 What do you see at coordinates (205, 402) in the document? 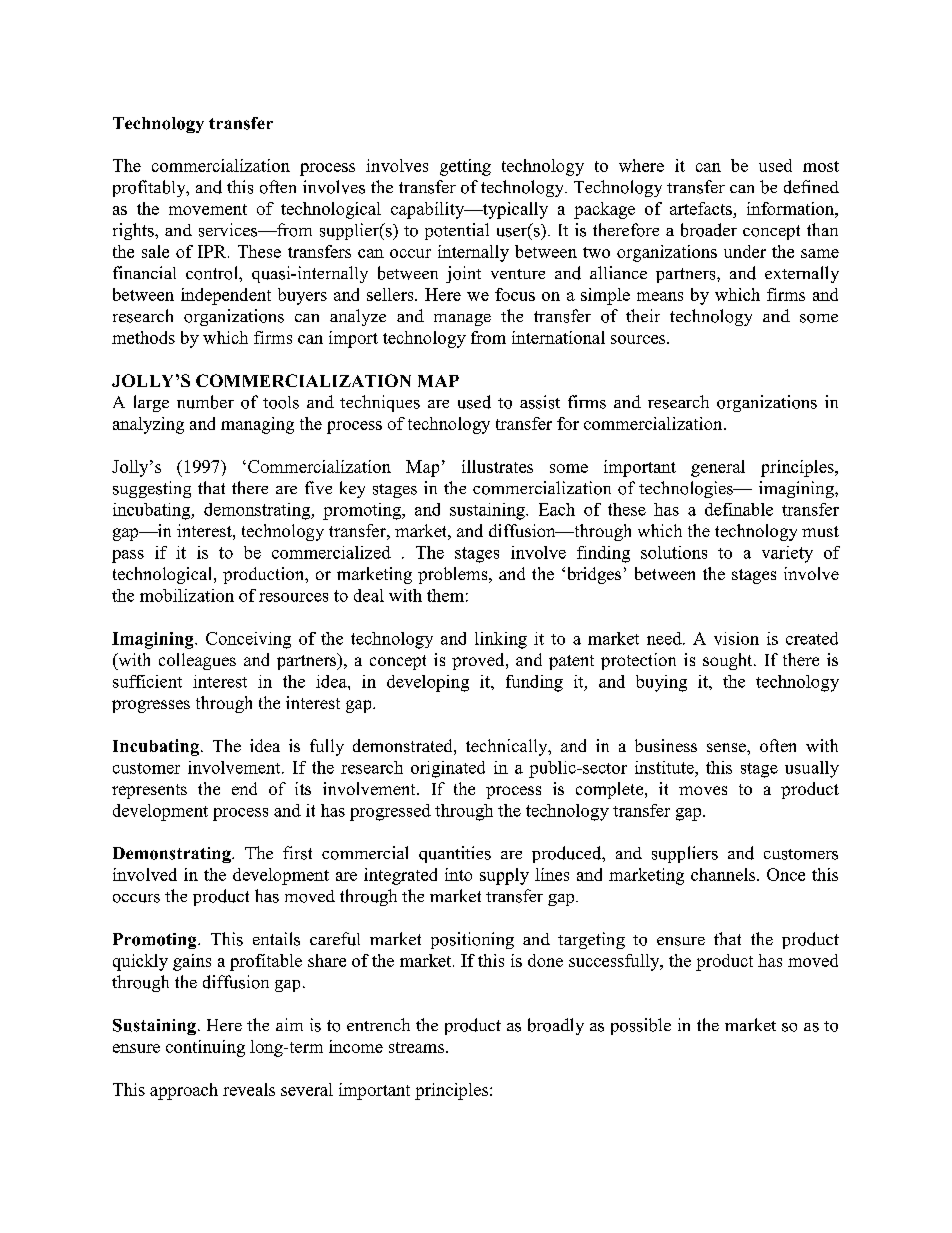
I see `number` at bounding box center [205, 402].
